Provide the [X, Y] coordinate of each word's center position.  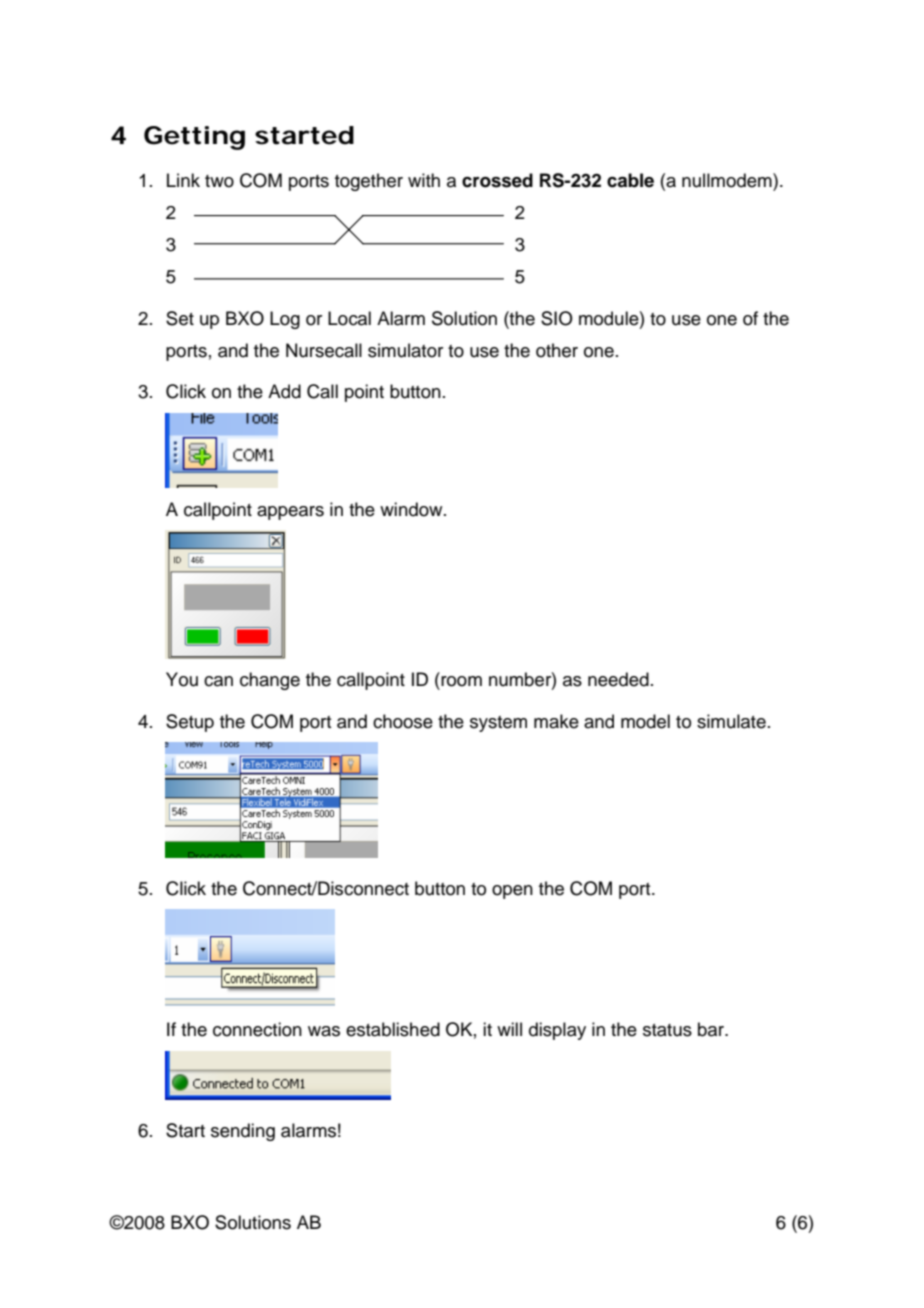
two [219, 181]
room [461, 681]
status [667, 1030]
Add [284, 391]
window [412, 509]
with [424, 180]
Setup [190, 723]
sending [243, 1132]
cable [630, 180]
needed [618, 679]
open [512, 892]
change [270, 681]
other [557, 350]
